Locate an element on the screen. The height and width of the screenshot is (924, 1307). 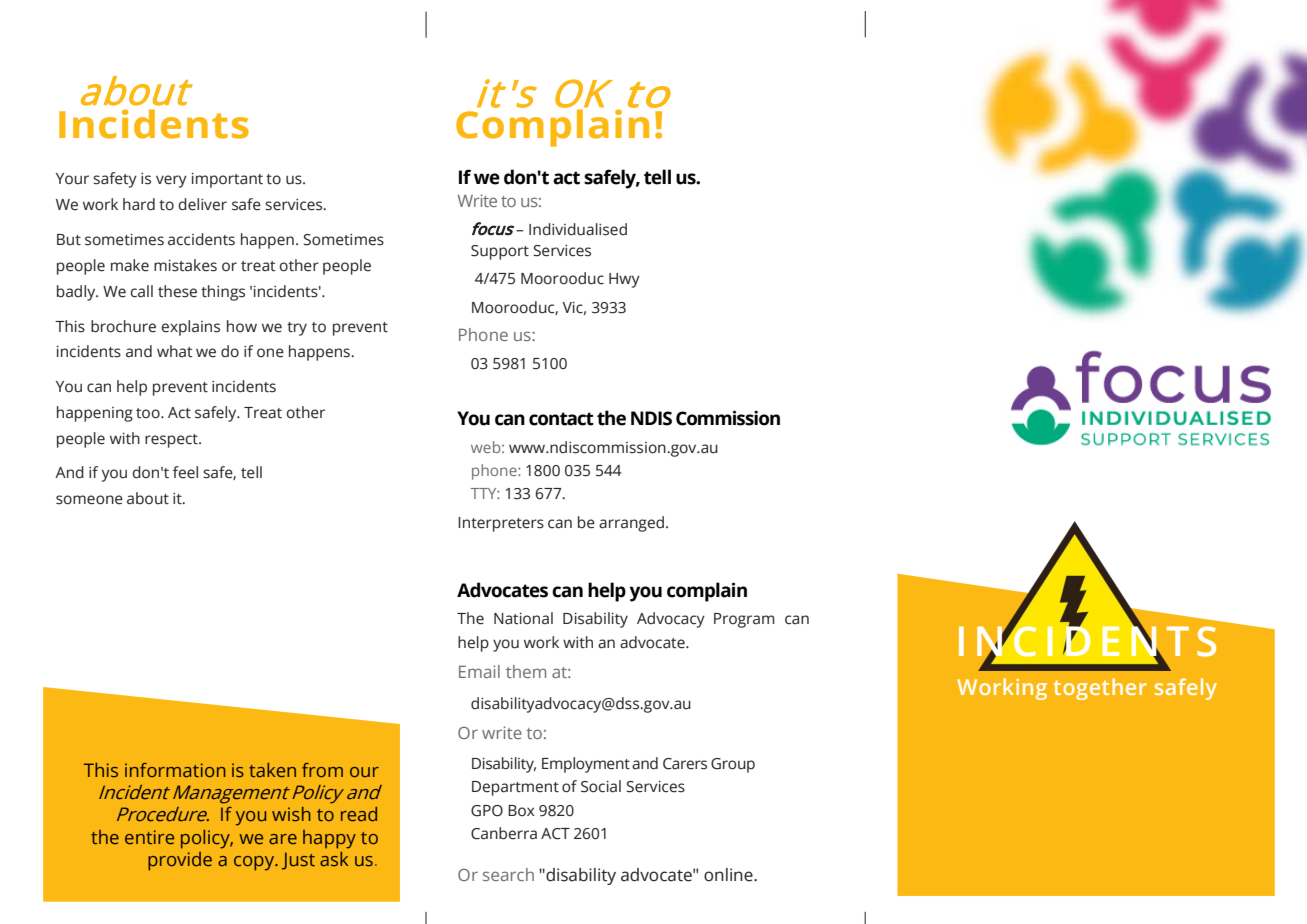
Hwy is located at coordinates (624, 280).
